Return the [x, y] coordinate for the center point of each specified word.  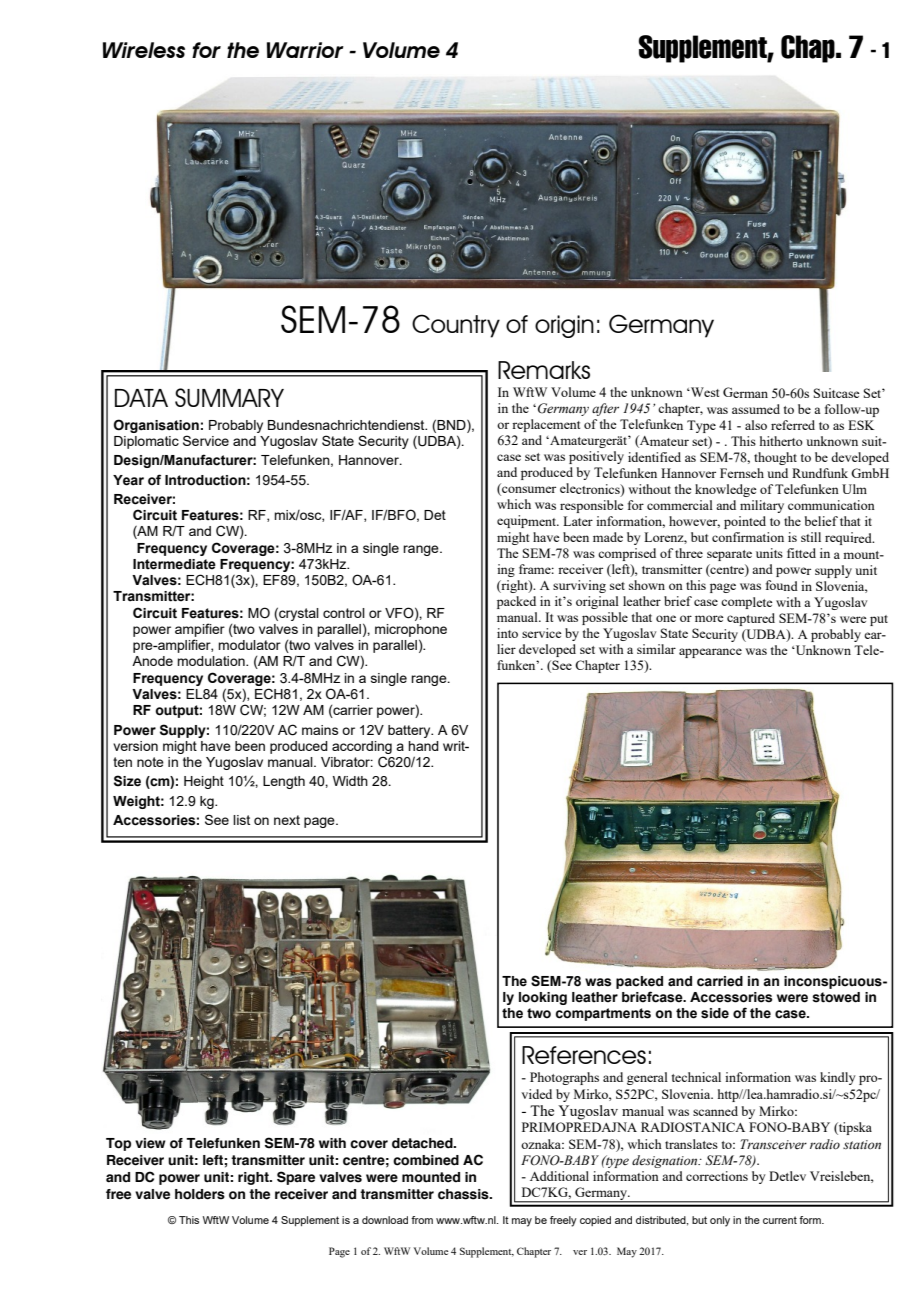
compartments [603, 1014]
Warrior [305, 50]
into [507, 633]
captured [751, 619]
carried [720, 981]
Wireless [144, 50]
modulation [212, 661]
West [704, 392]
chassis [464, 1194]
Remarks [544, 370]
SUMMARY [229, 397]
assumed [756, 409]
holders [200, 1194]
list [241, 820]
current [780, 1220]
